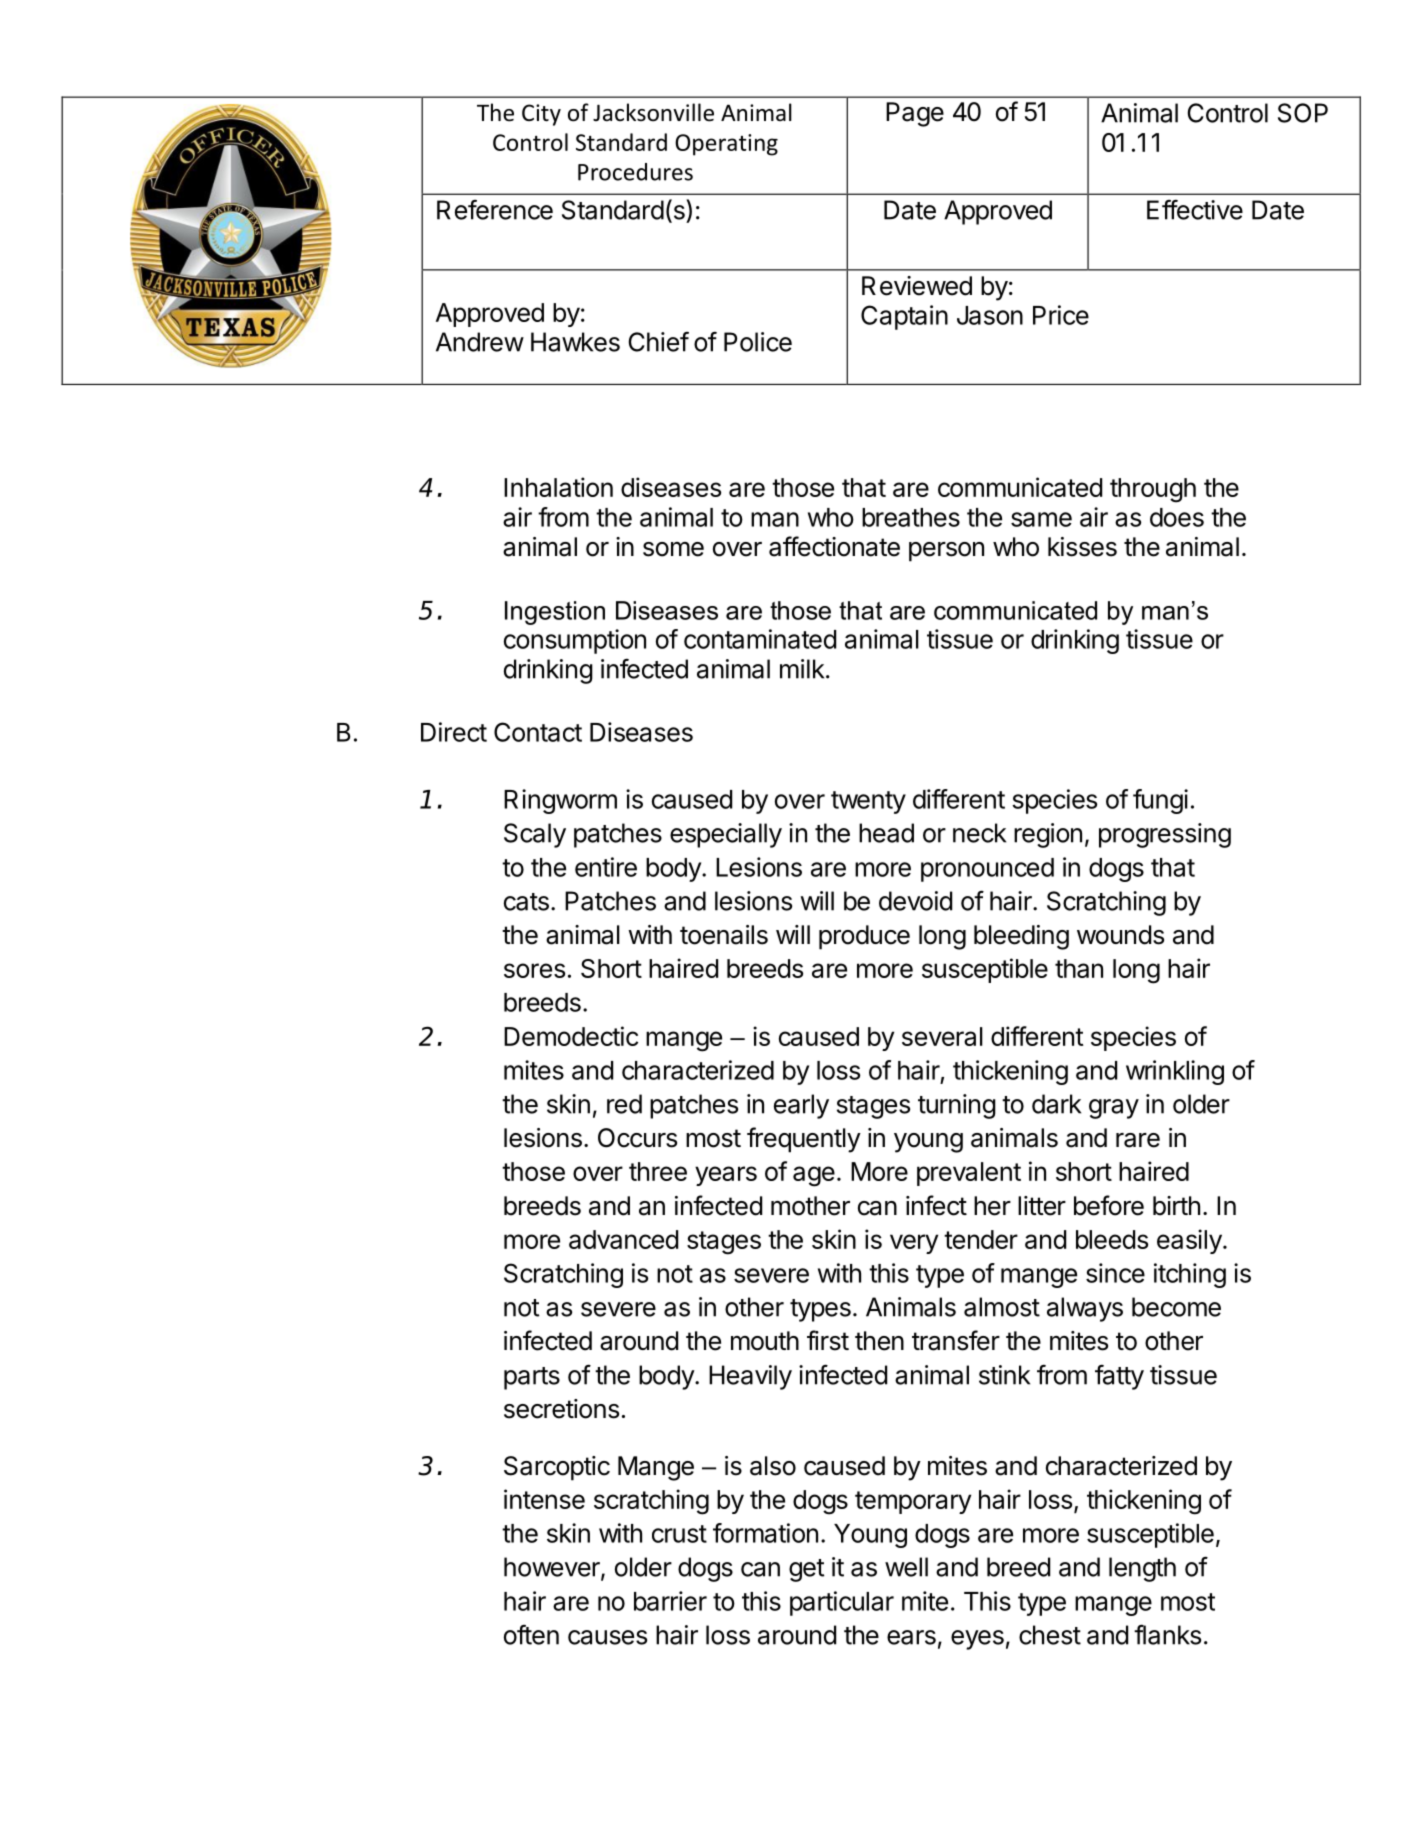 The width and height of the screenshot is (1423, 1842). What do you see at coordinates (558, 487) in the screenshot?
I see `Inhalation` at bounding box center [558, 487].
